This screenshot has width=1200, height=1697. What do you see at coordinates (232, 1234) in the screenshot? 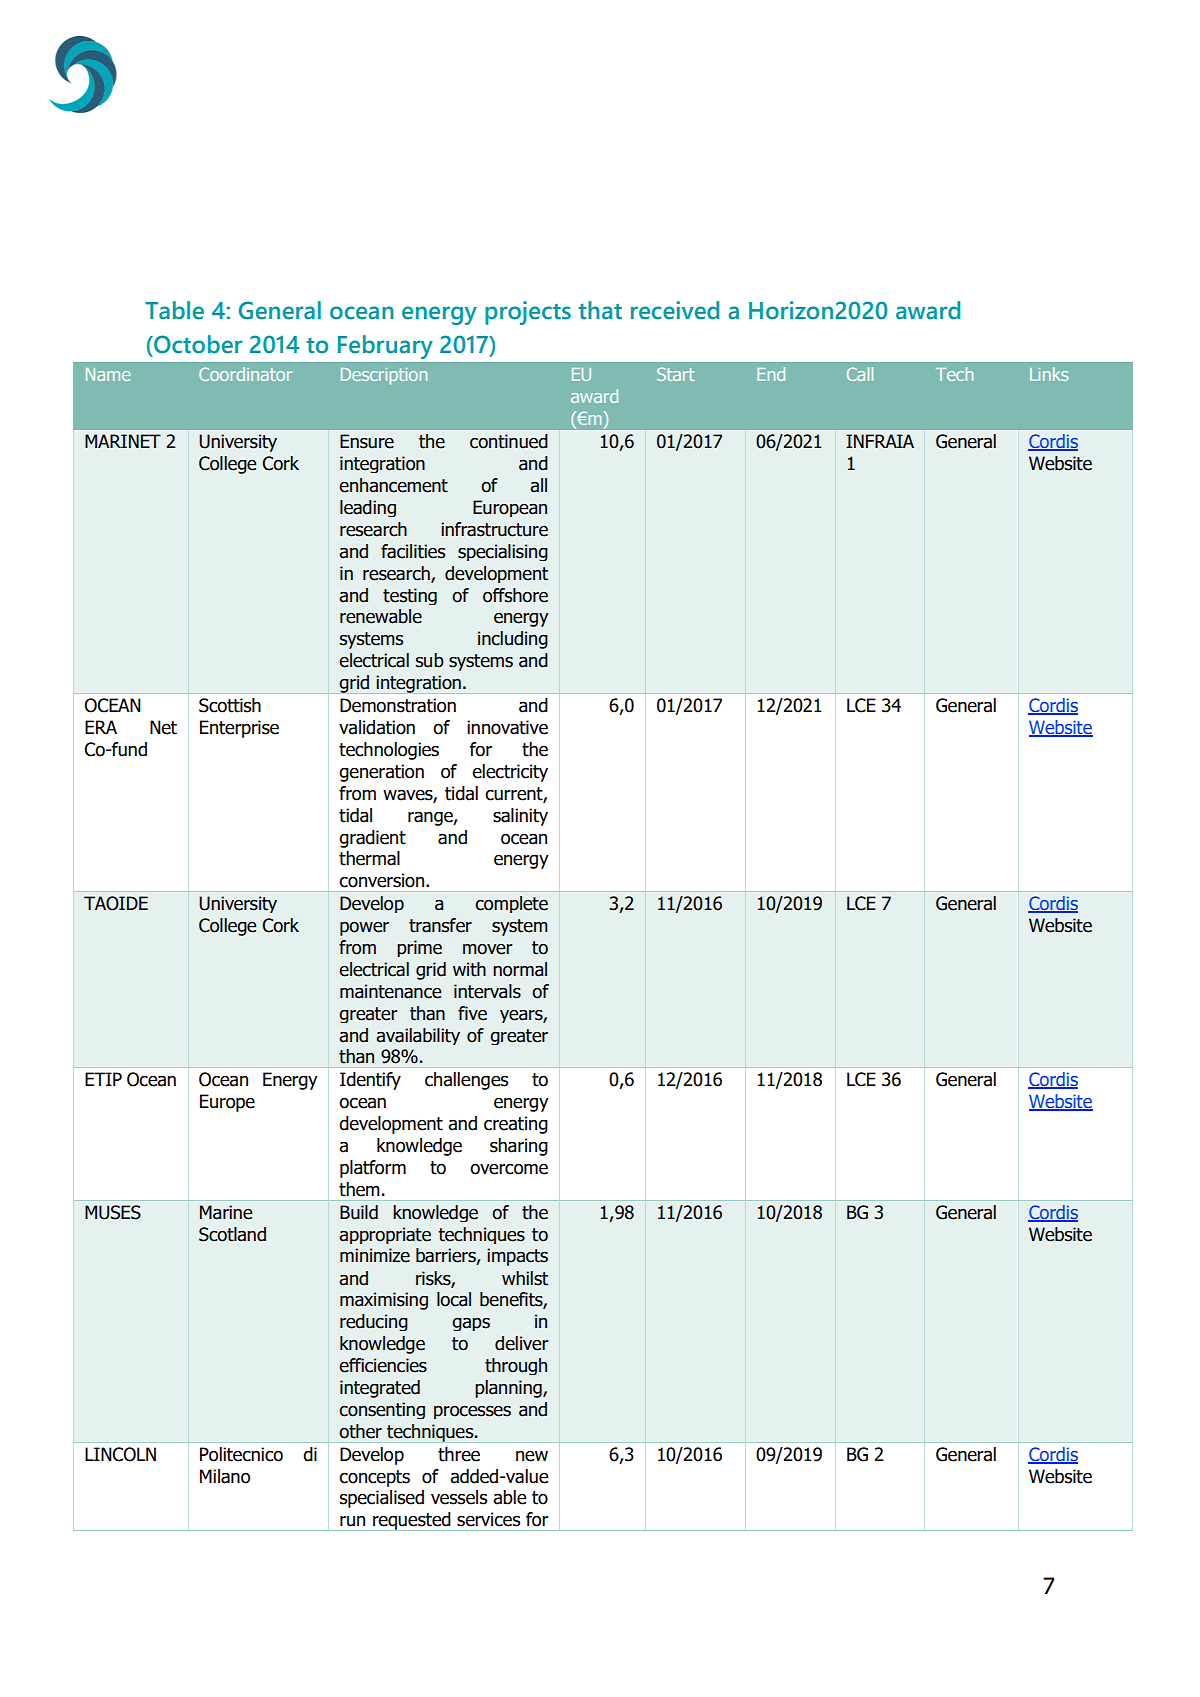
I see `Scotland` at bounding box center [232, 1234].
